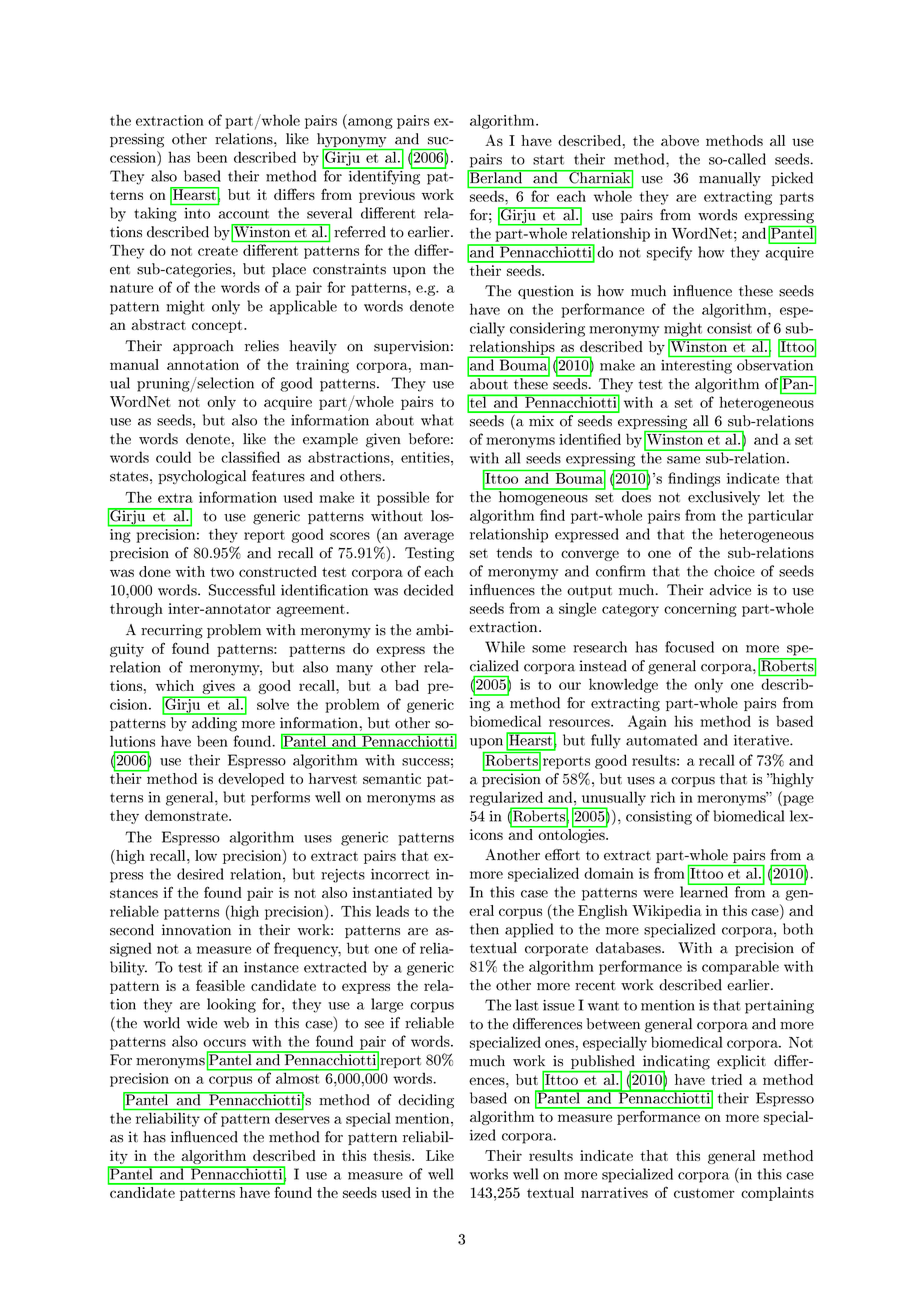  I want to click on into, so click(197, 213).
